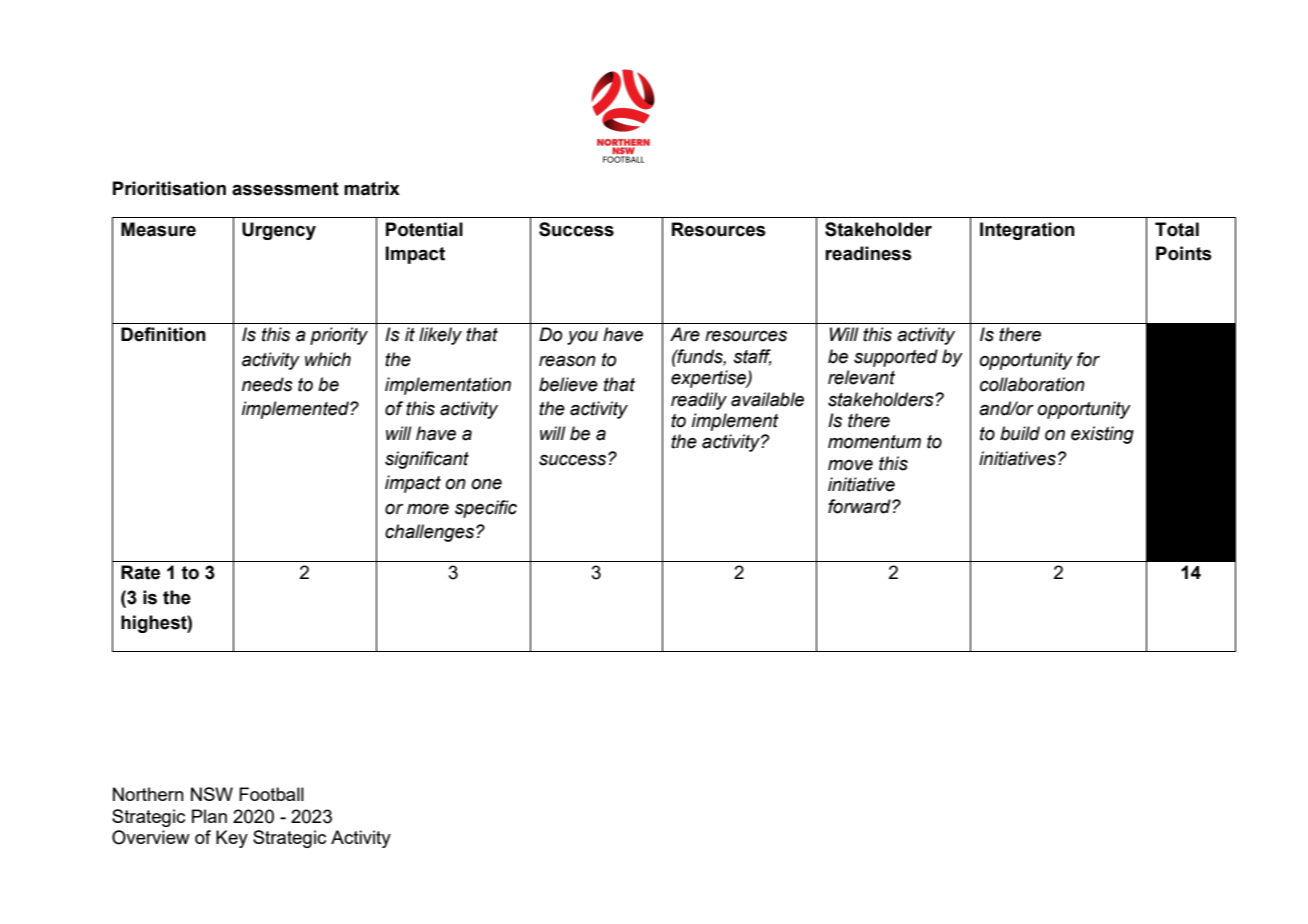 This image has height=924, width=1308. Describe the element at coordinates (860, 506) in the image. I see `forward` at that location.
